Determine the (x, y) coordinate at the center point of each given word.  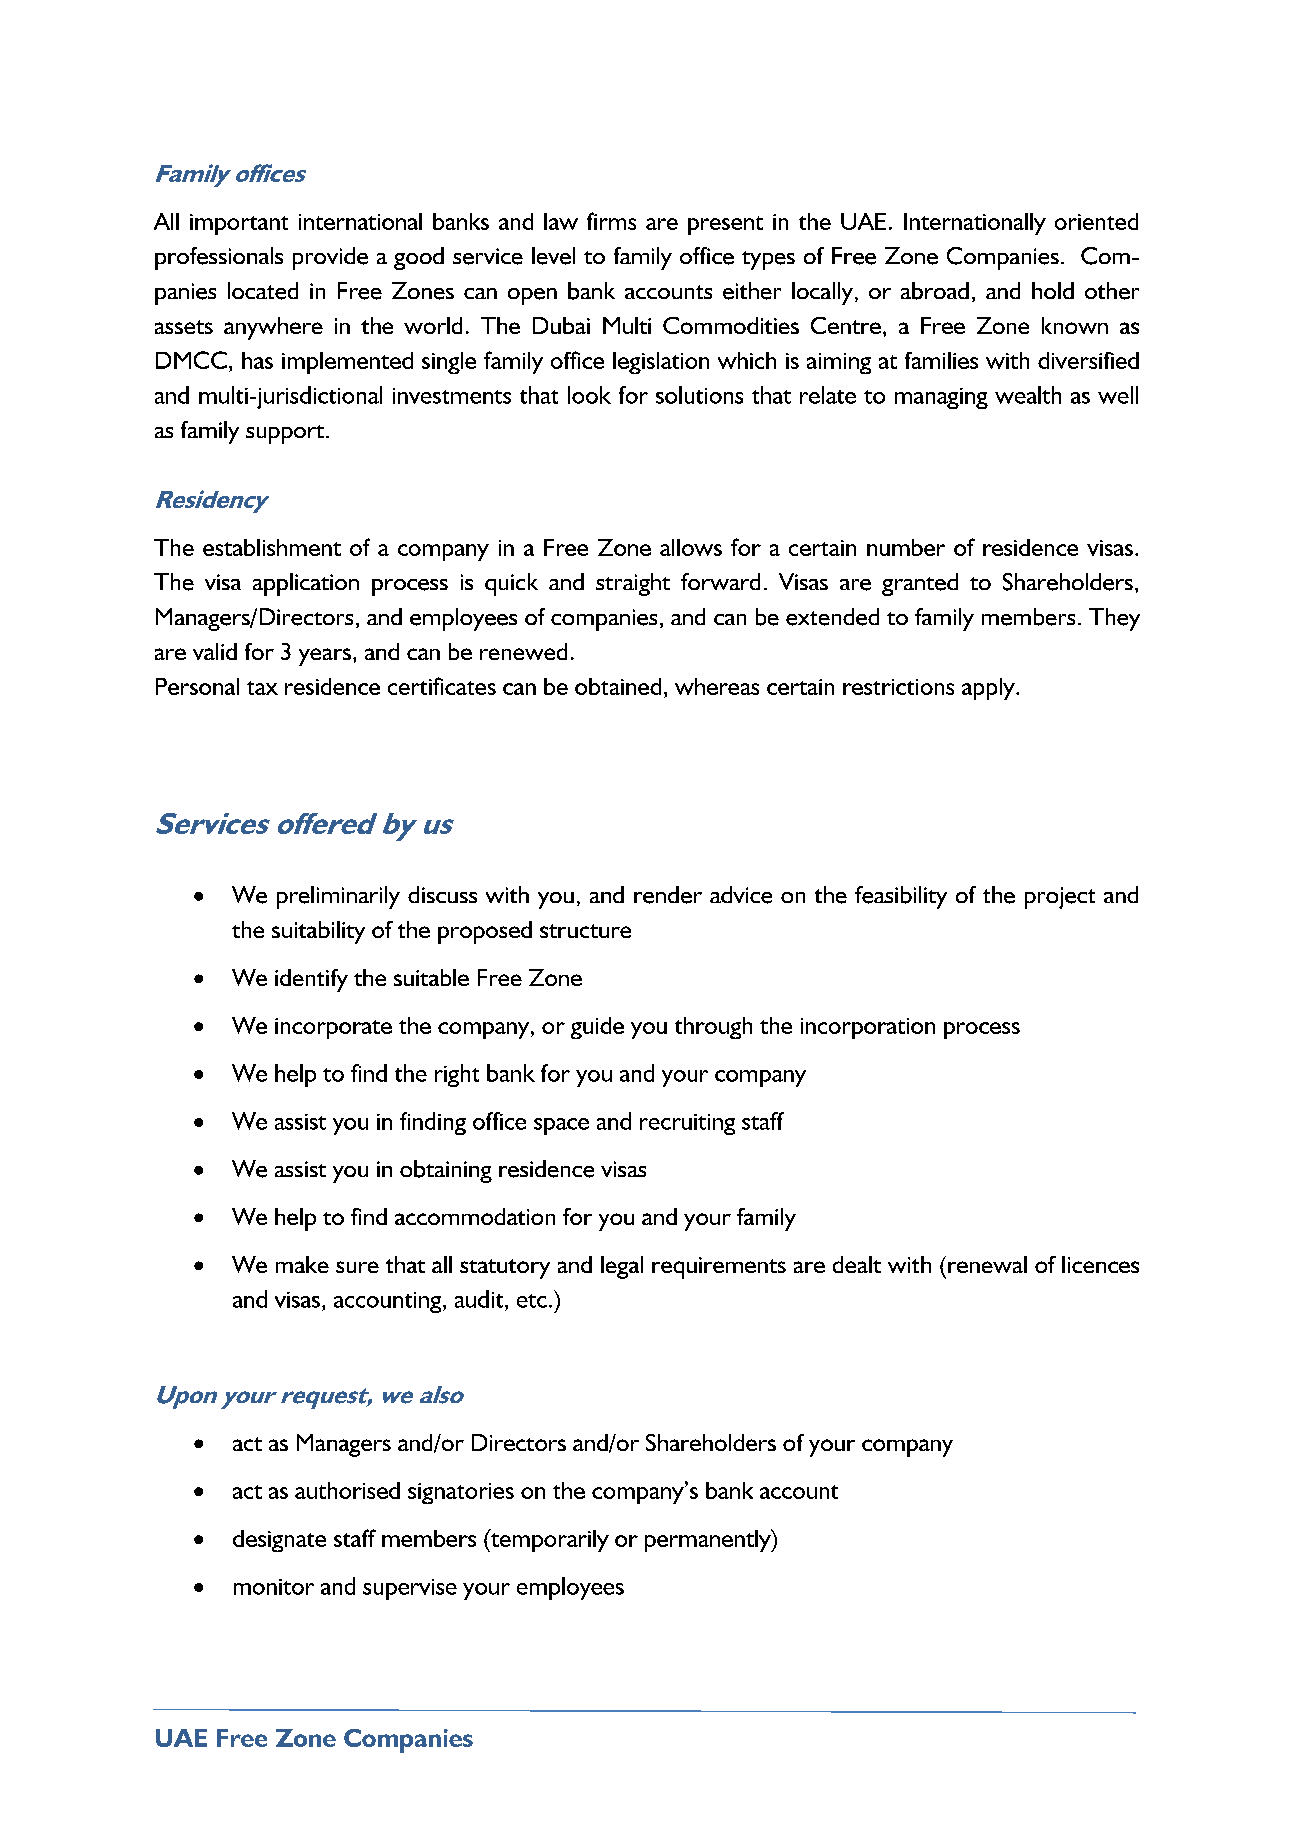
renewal (987, 1264)
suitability (318, 932)
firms (611, 221)
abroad (935, 291)
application (306, 584)
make (302, 1264)
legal (622, 1267)
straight (633, 584)
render (668, 895)
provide (330, 258)
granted (920, 584)
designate (279, 1541)
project (1060, 898)
